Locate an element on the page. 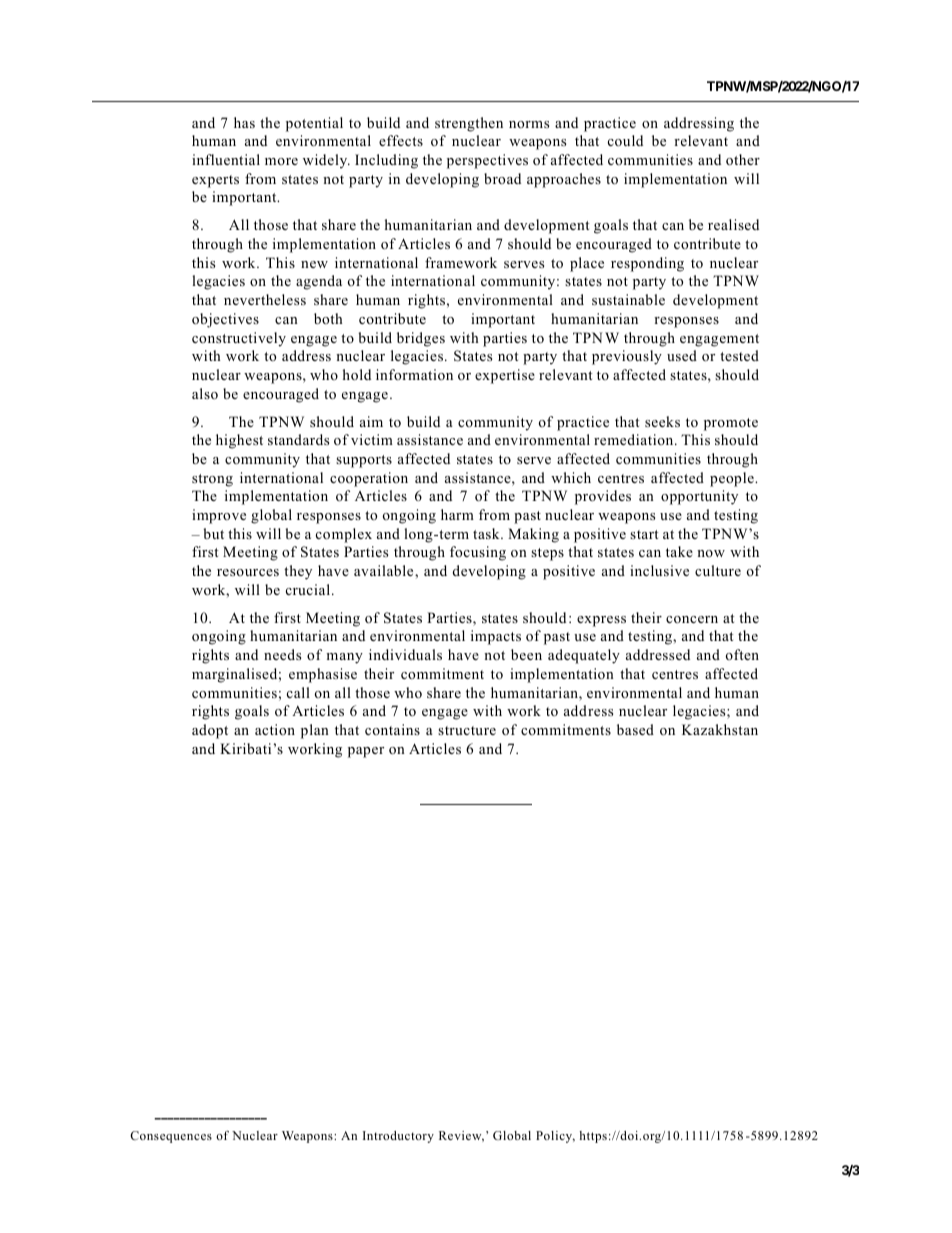 This page has height=1233, width=952. perspectives is located at coordinates (487, 161).
